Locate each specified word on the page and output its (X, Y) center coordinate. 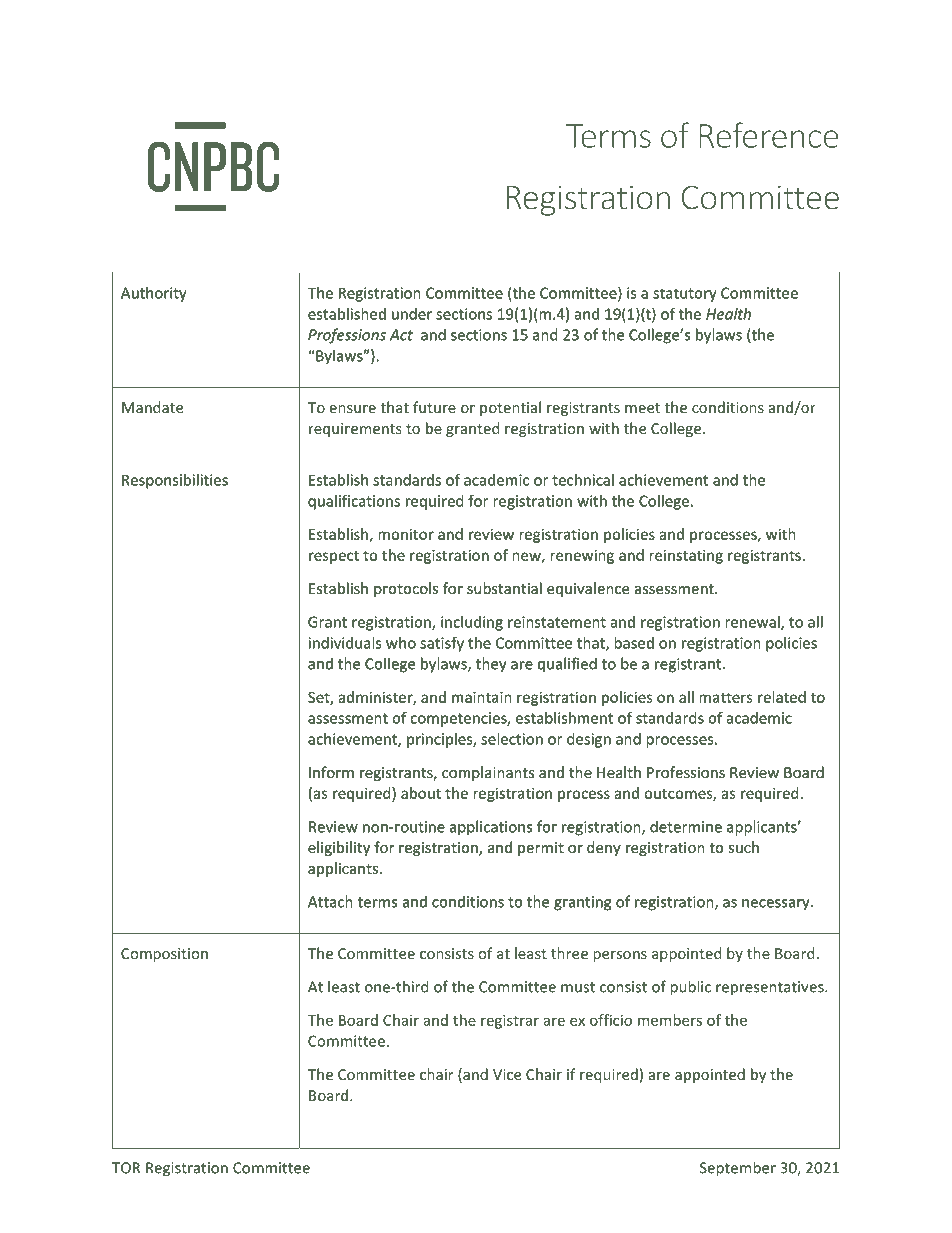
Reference (768, 135)
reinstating (686, 557)
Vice (507, 1074)
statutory (684, 295)
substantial (504, 588)
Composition (164, 955)
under (412, 314)
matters (725, 698)
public (690, 988)
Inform (331, 772)
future (434, 407)
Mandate (152, 407)
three (569, 953)
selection (512, 739)
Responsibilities (175, 481)
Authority (153, 294)
